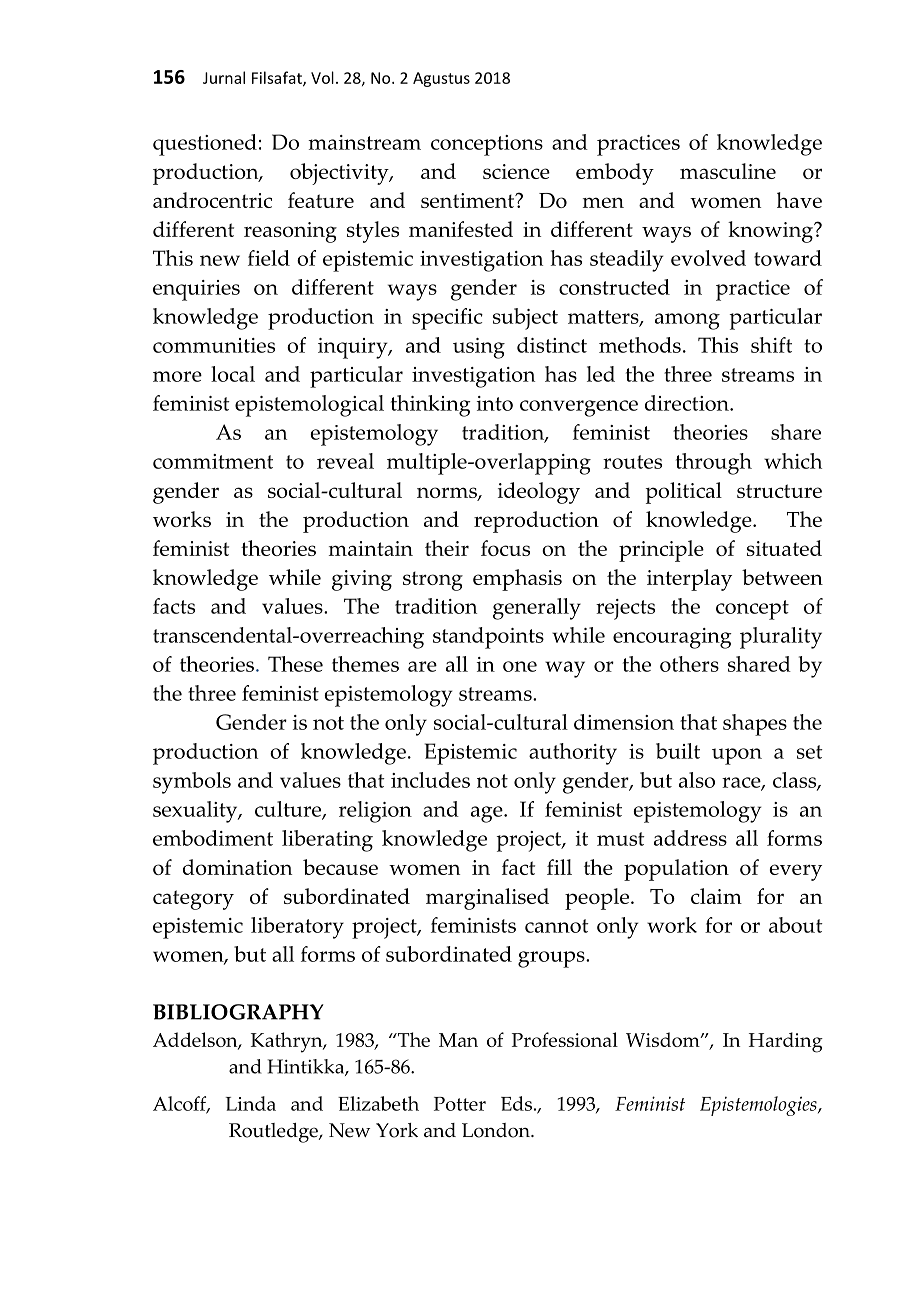 This document has height=1305, width=924. I want to click on science, so click(516, 171).
